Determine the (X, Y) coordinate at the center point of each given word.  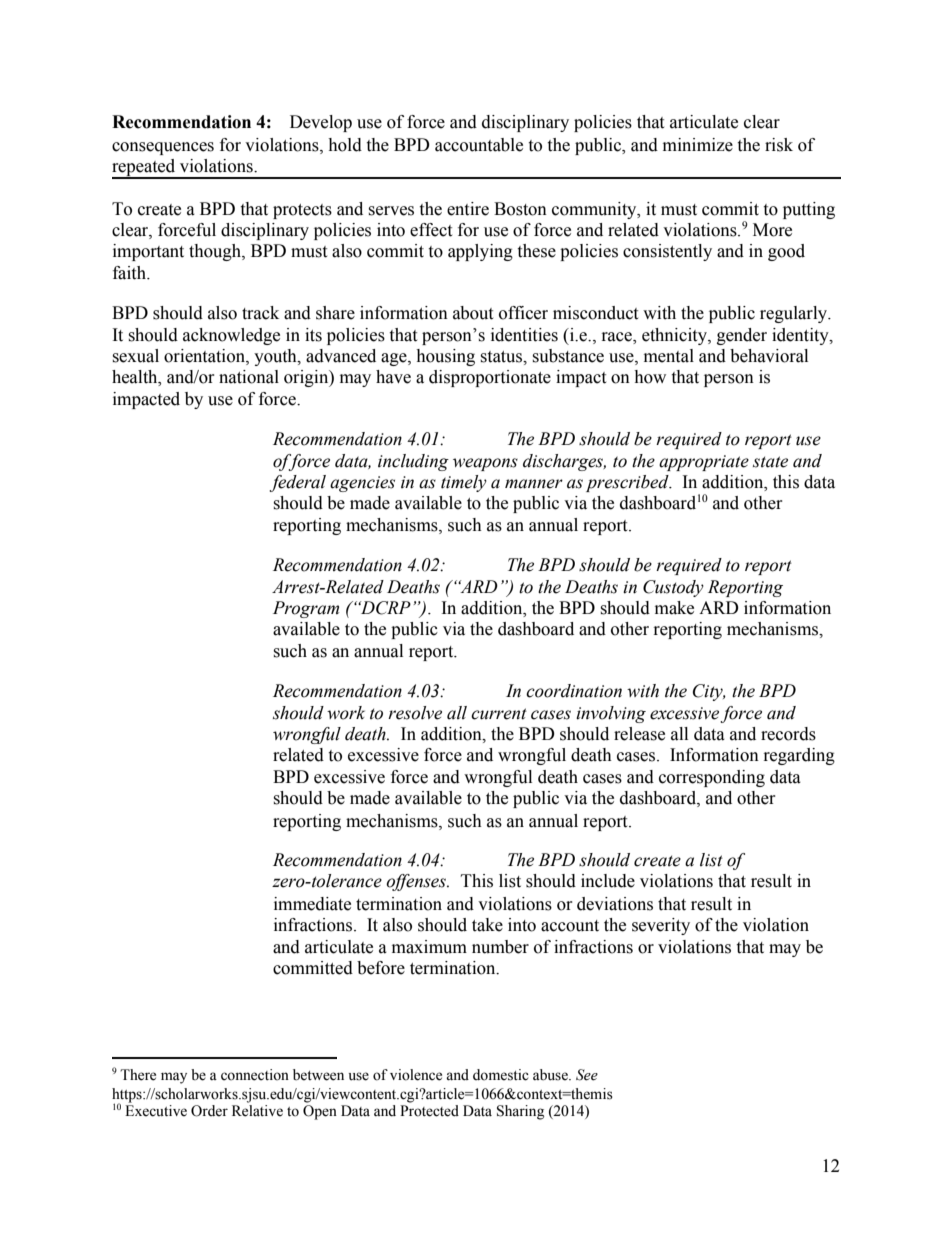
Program (306, 609)
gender (742, 336)
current (499, 714)
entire (468, 209)
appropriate (704, 463)
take (487, 925)
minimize (698, 145)
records (788, 734)
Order (209, 1111)
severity (661, 926)
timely (464, 483)
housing (445, 357)
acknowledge (231, 336)
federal (297, 483)
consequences (163, 148)
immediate (312, 904)
